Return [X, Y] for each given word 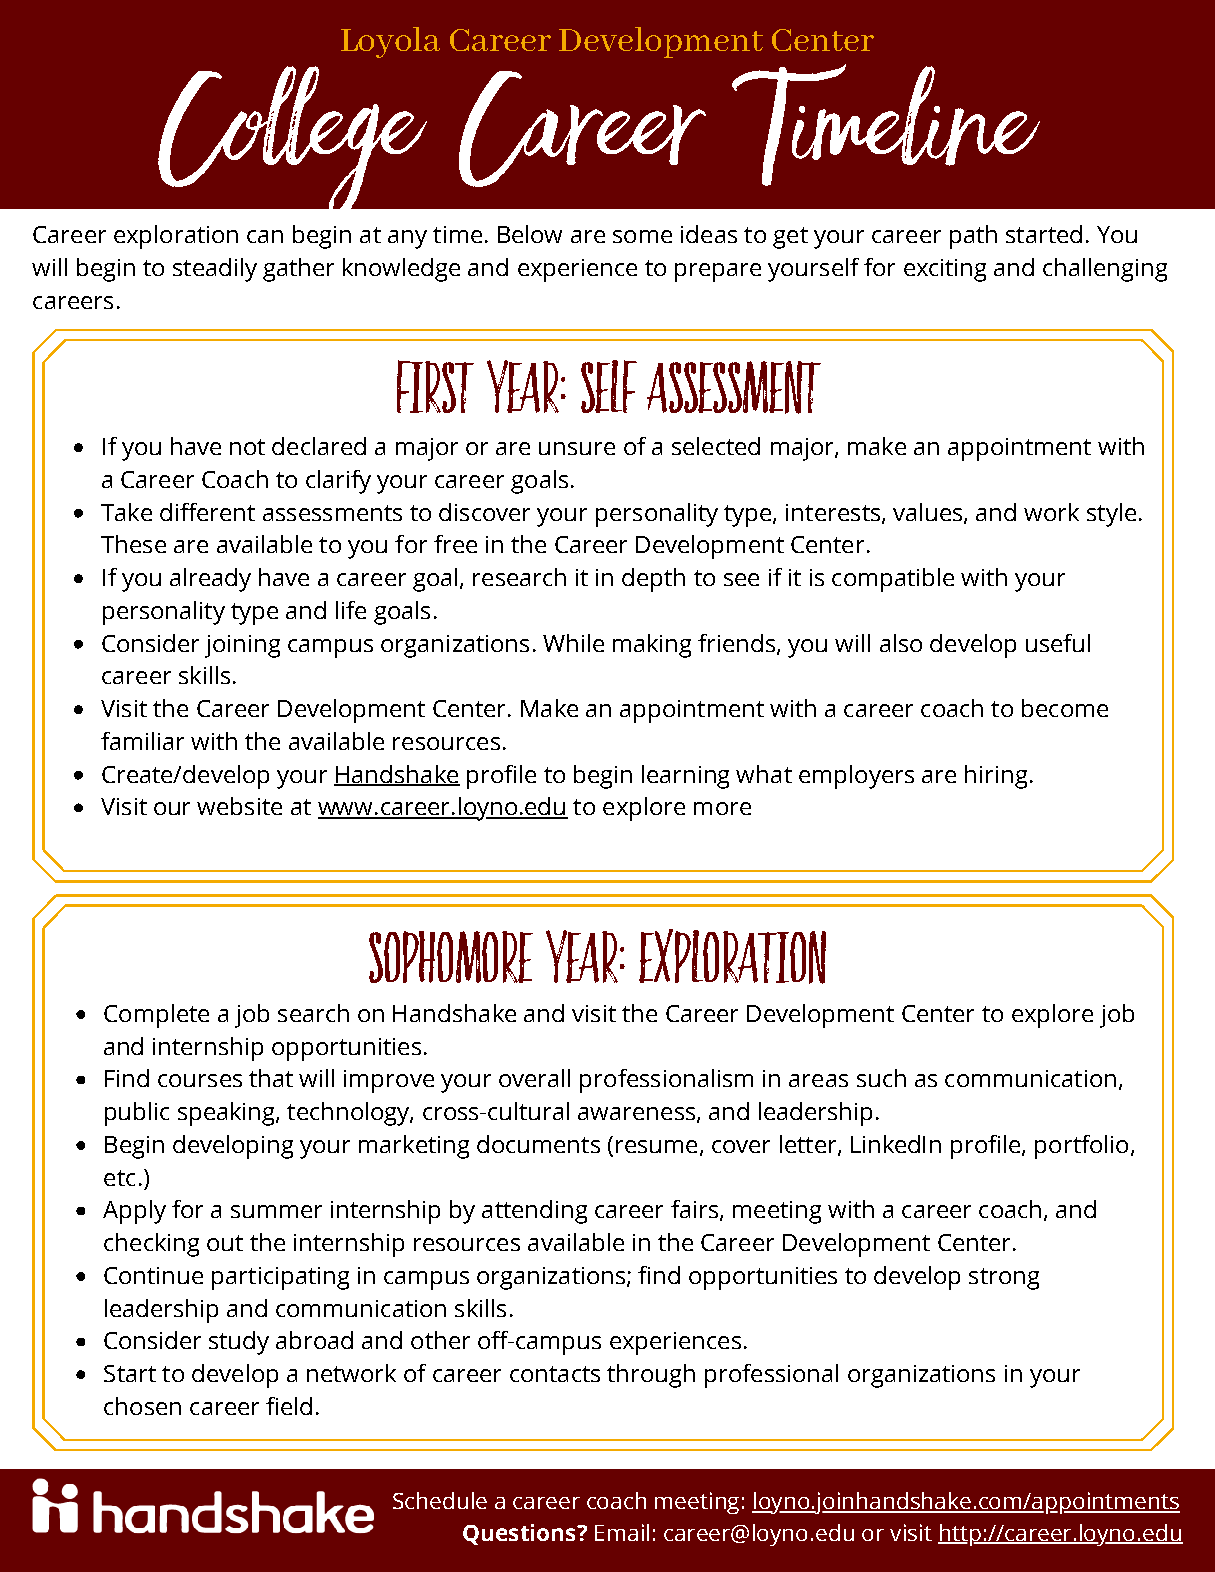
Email [622, 1532]
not [247, 447]
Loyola [390, 42]
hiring [996, 777]
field [289, 1406]
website [239, 806]
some [642, 236]
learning [685, 777]
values [929, 513]
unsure [577, 448]
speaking [227, 1114]
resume [656, 1146]
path [973, 237]
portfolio [1081, 1147]
